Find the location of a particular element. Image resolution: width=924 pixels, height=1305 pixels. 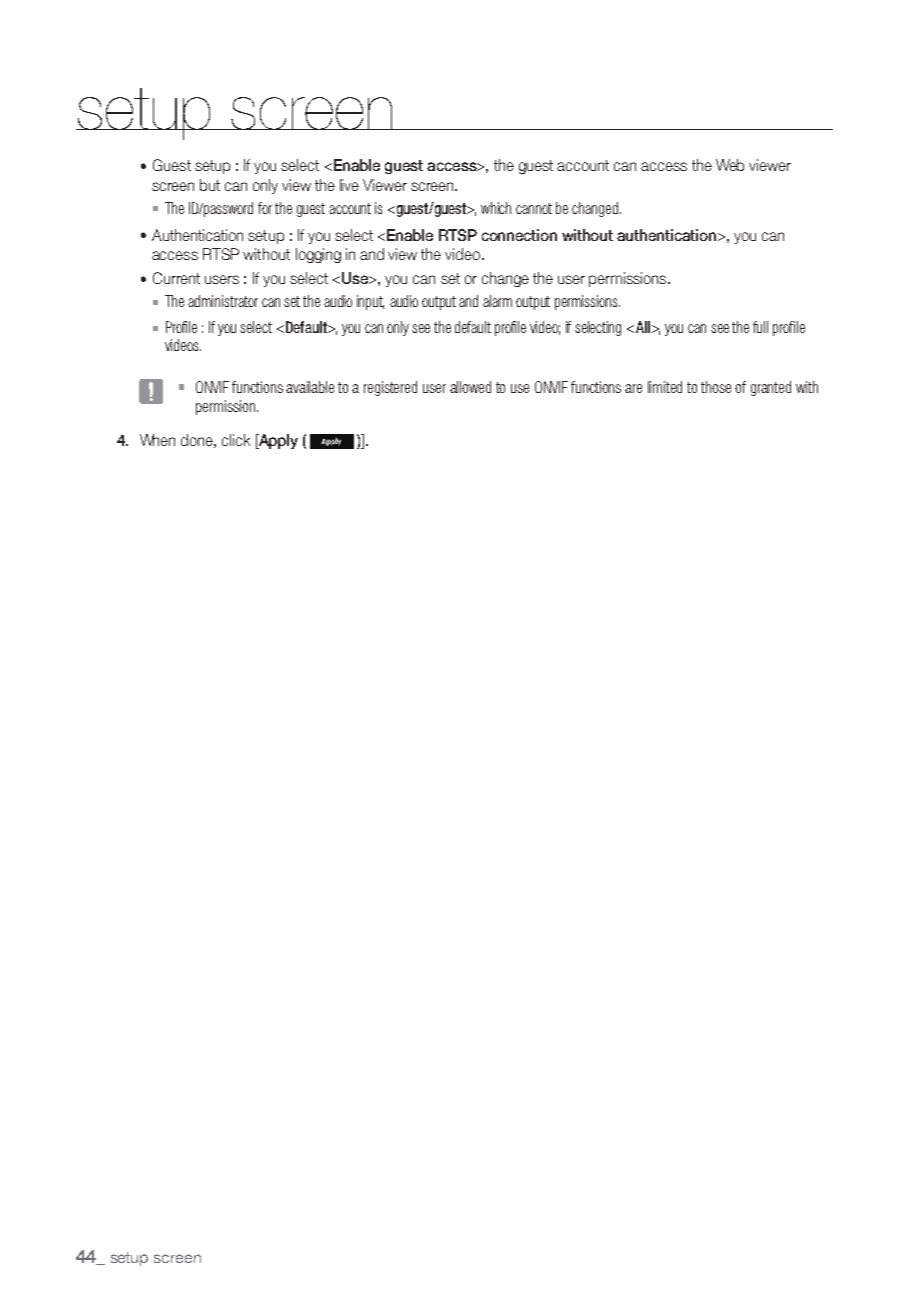

full is located at coordinates (760, 327).
